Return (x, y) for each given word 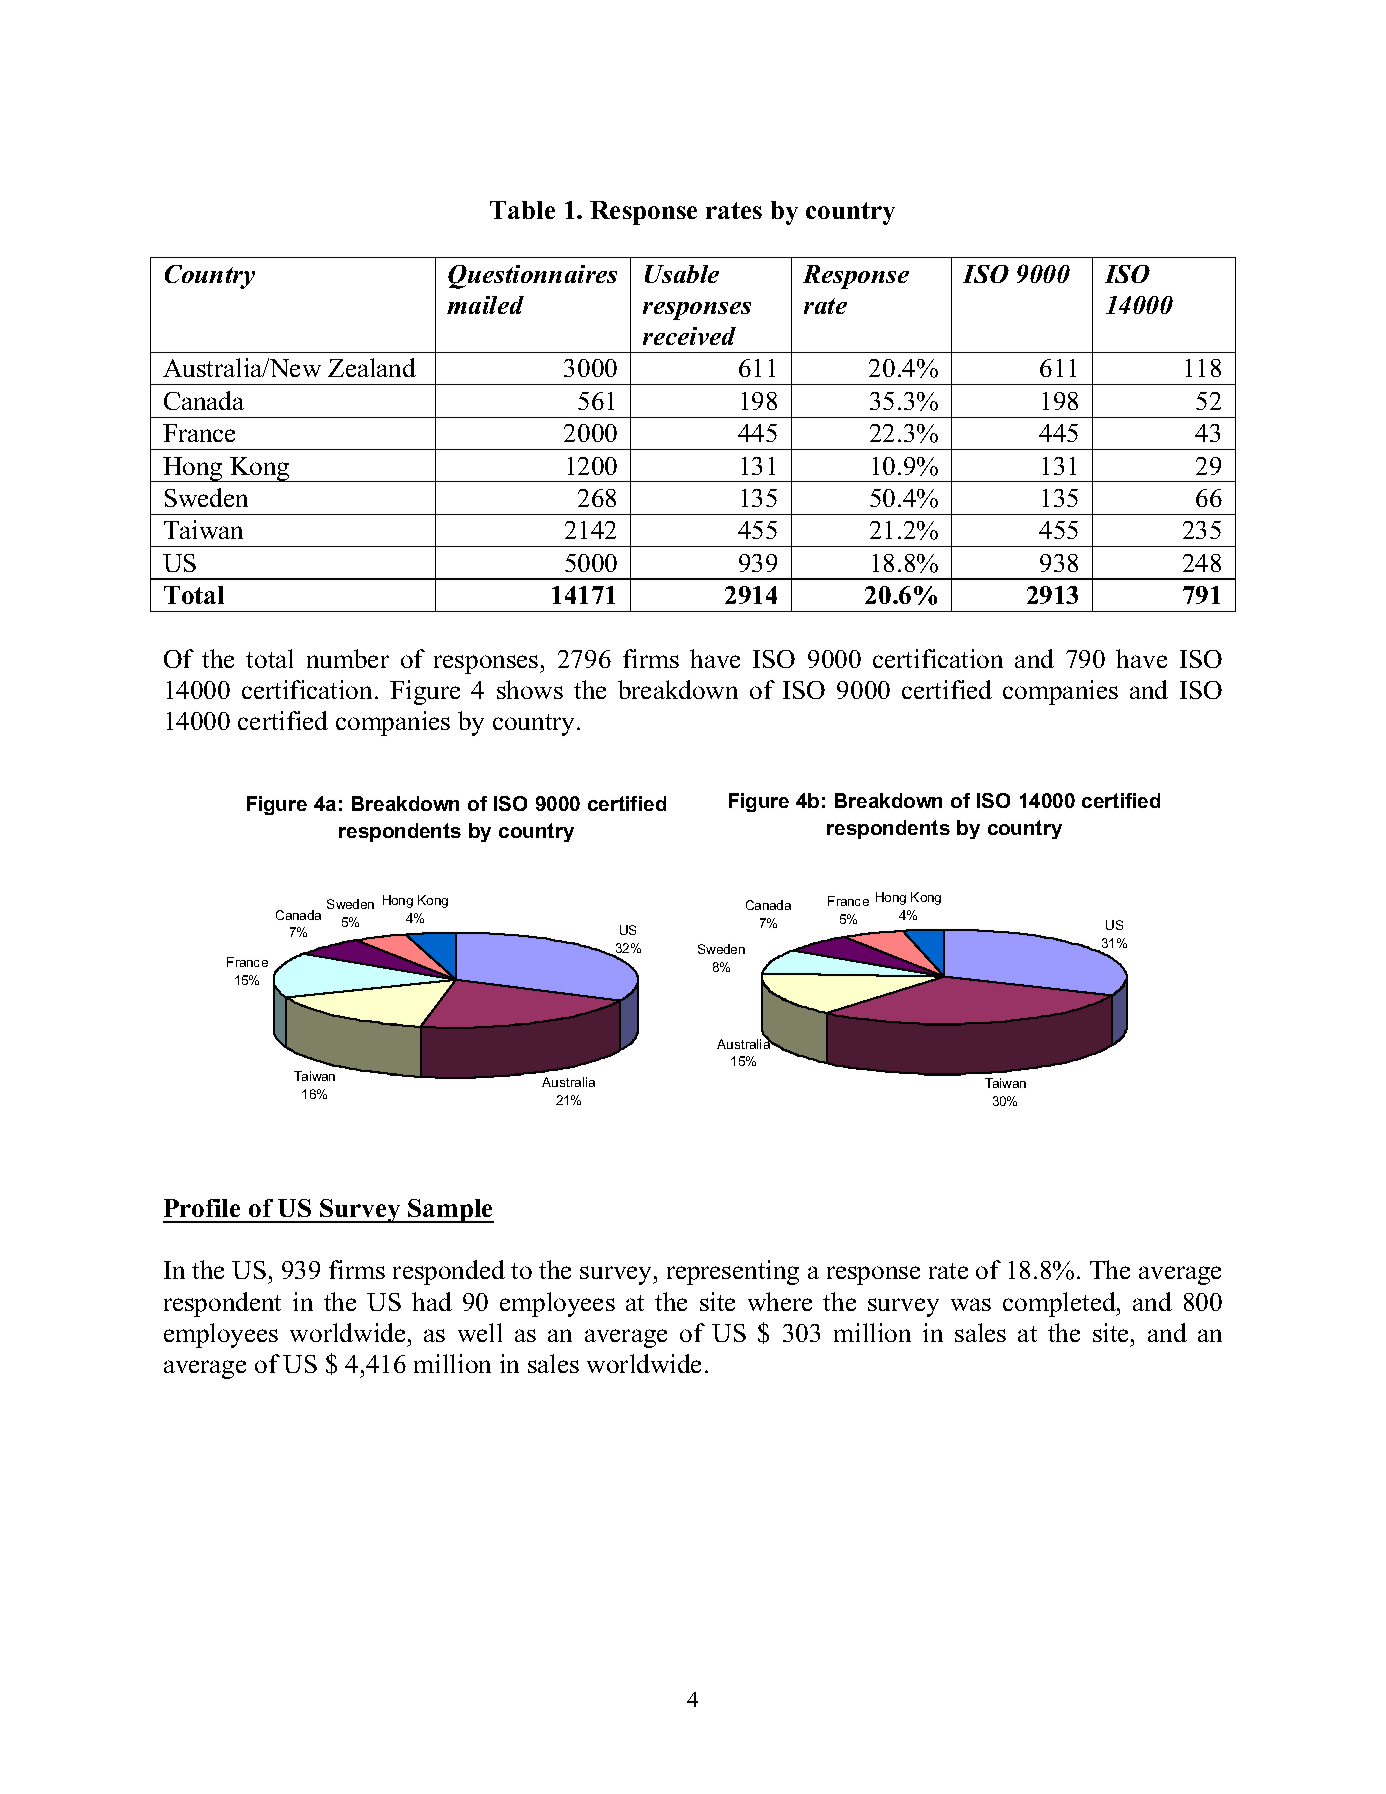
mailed (485, 305)
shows (530, 689)
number (348, 658)
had (432, 1301)
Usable (682, 274)
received (689, 336)
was (971, 1304)
